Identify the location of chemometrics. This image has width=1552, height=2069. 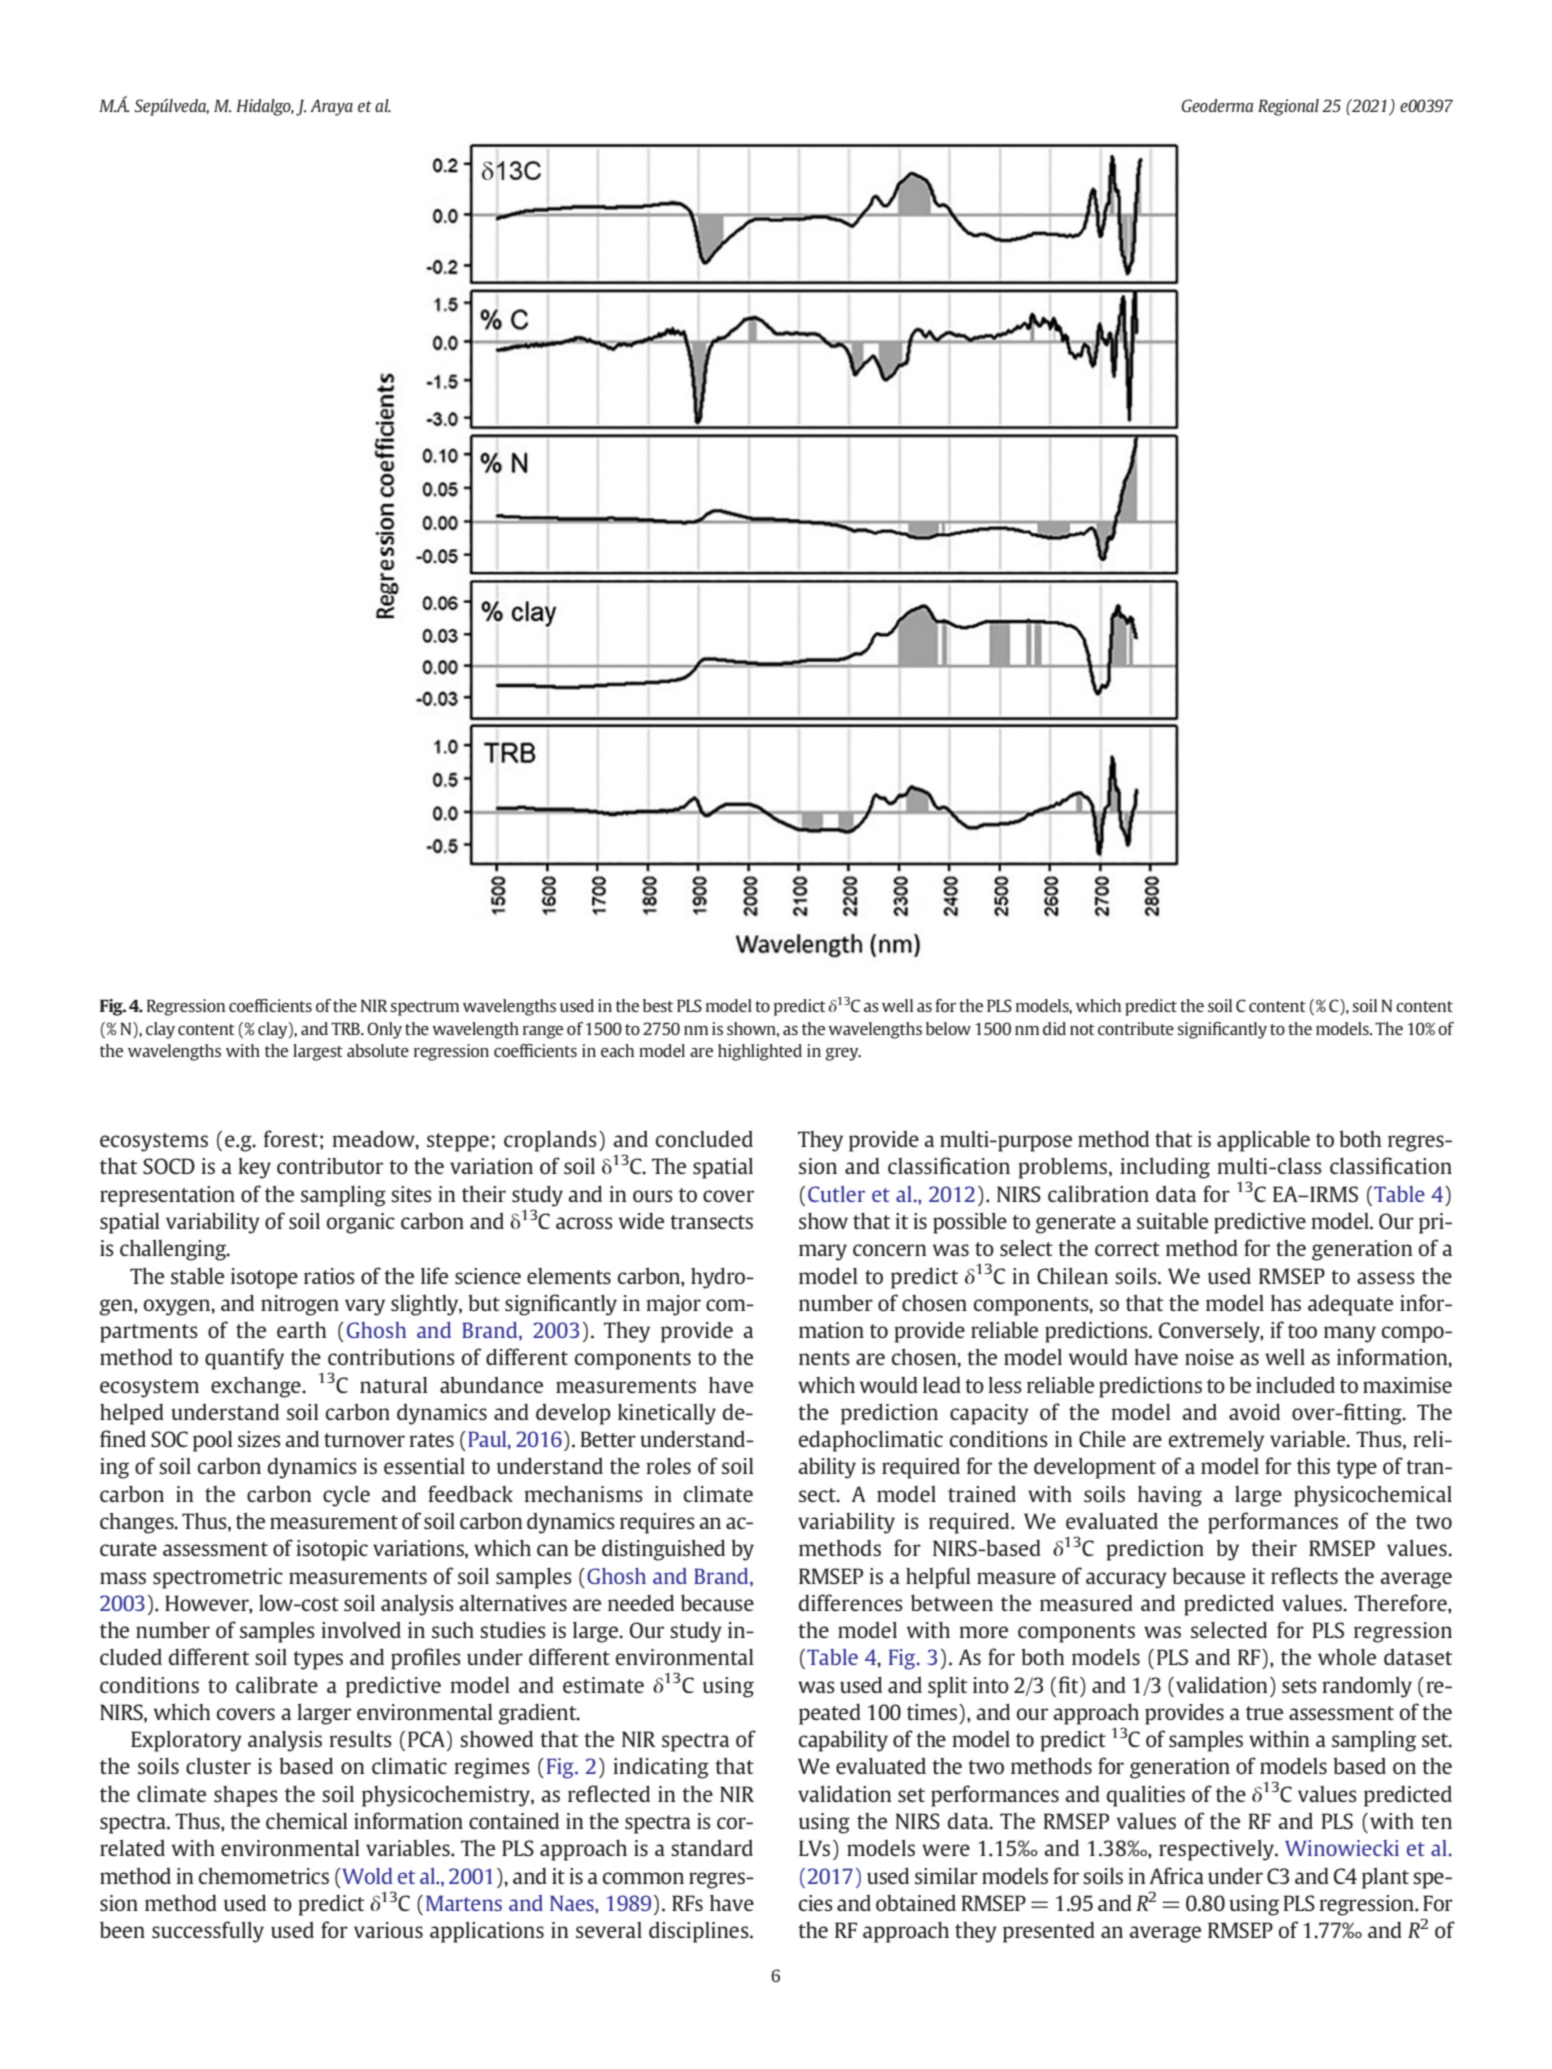
(264, 1875).
